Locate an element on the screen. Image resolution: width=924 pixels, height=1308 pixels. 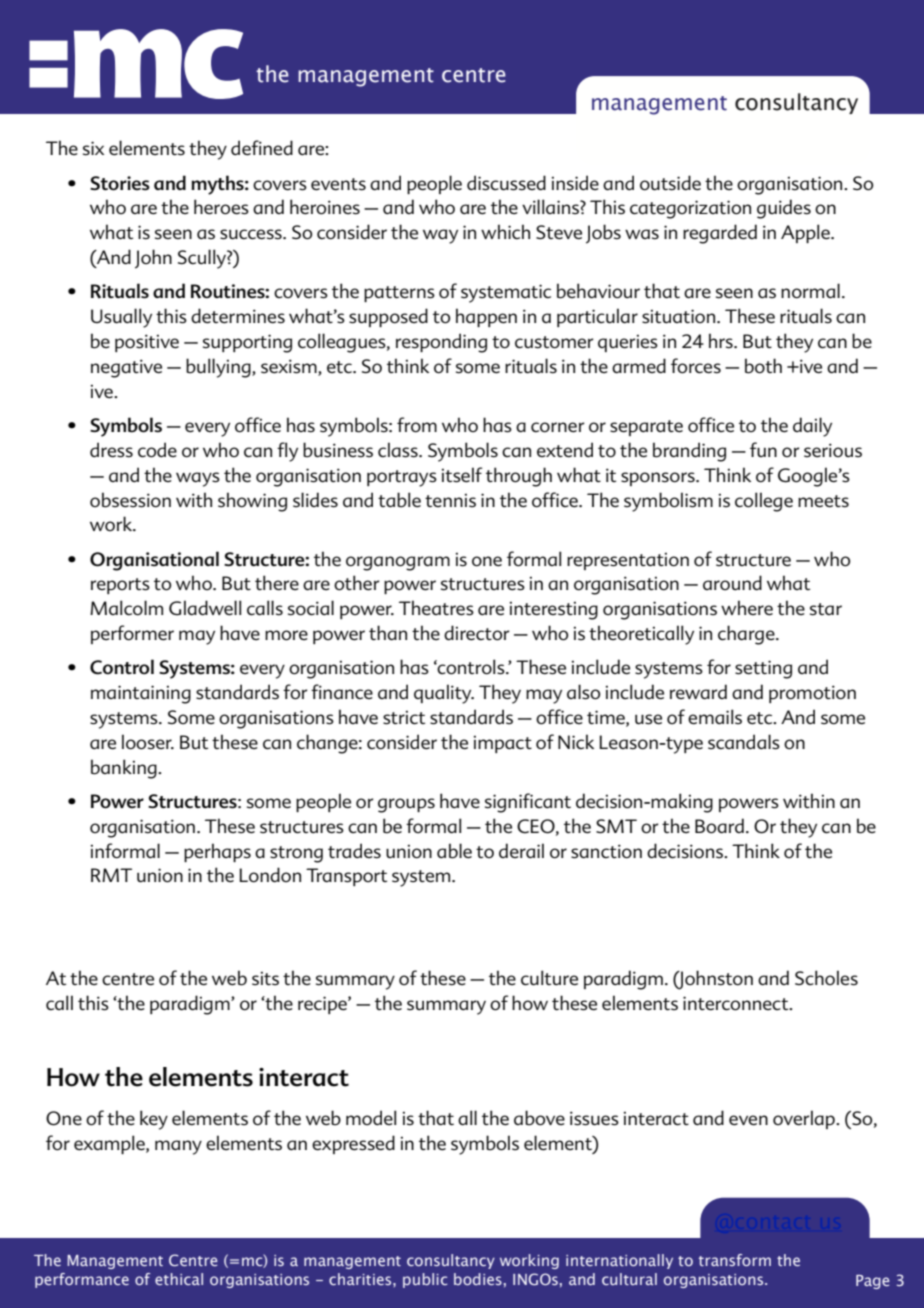
quality is located at coordinates (444, 694).
